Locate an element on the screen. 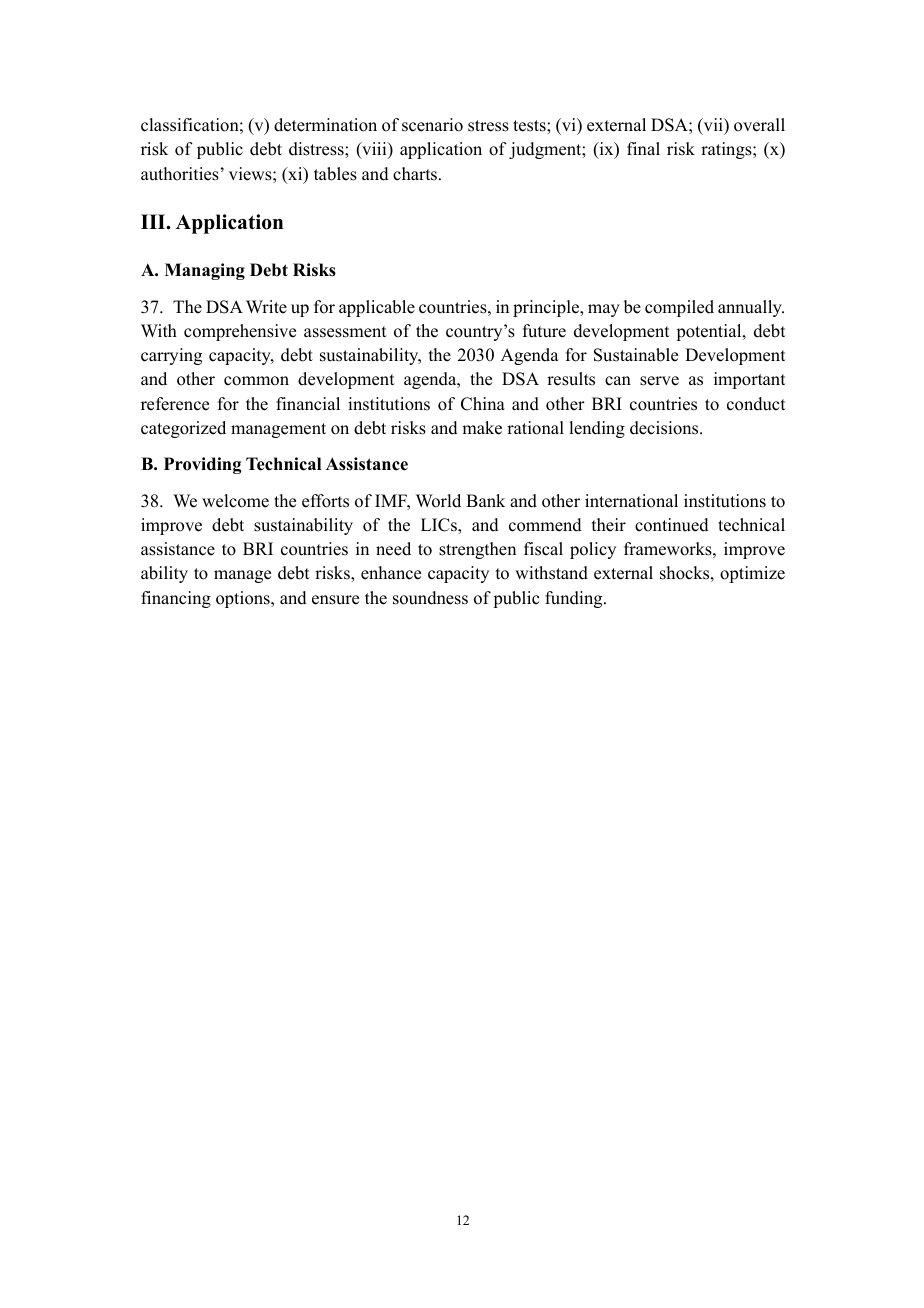  options is located at coordinates (244, 599).
